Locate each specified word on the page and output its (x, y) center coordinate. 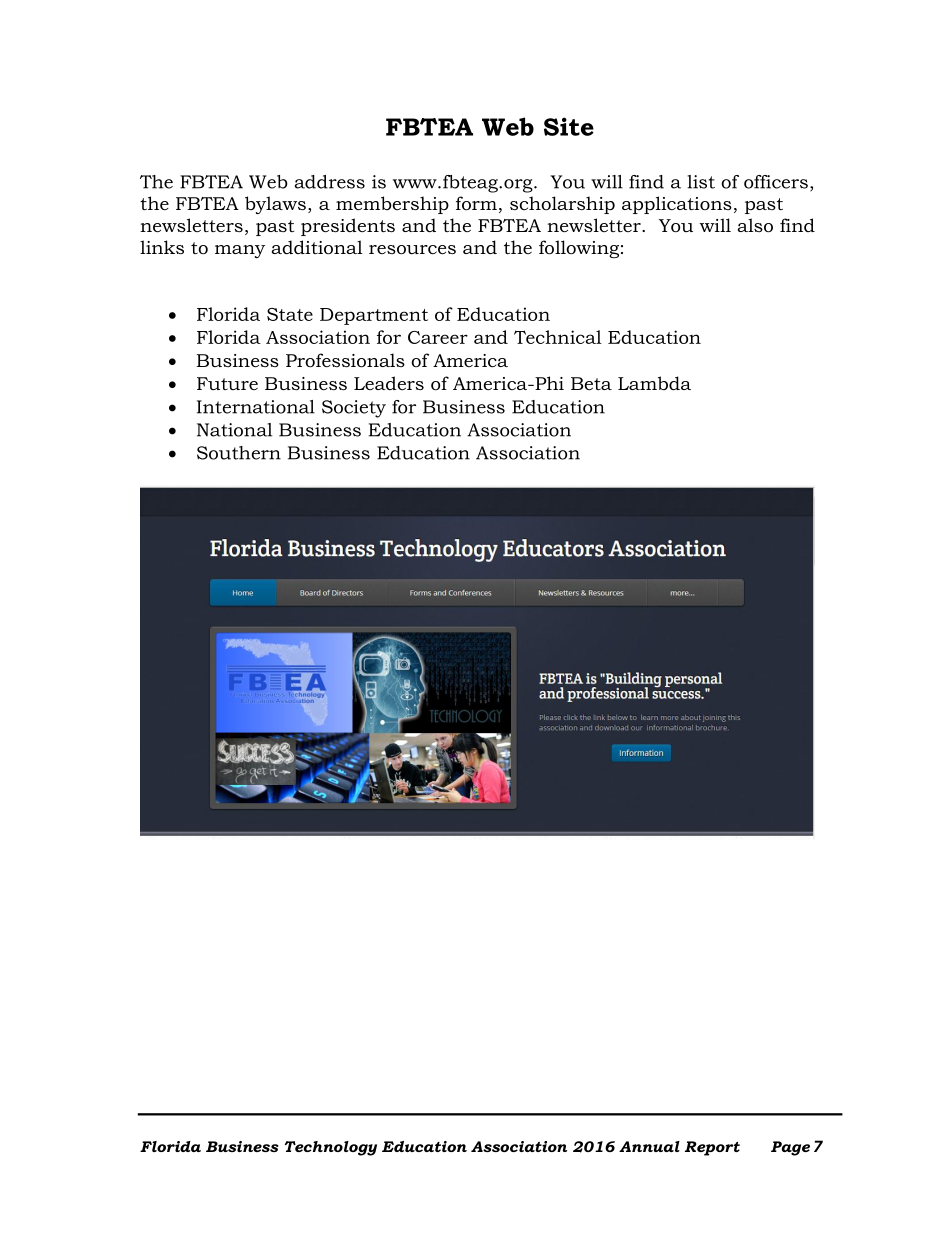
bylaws (275, 205)
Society (354, 409)
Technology (331, 1148)
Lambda (654, 383)
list (701, 182)
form (476, 203)
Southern (239, 453)
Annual (649, 1146)
